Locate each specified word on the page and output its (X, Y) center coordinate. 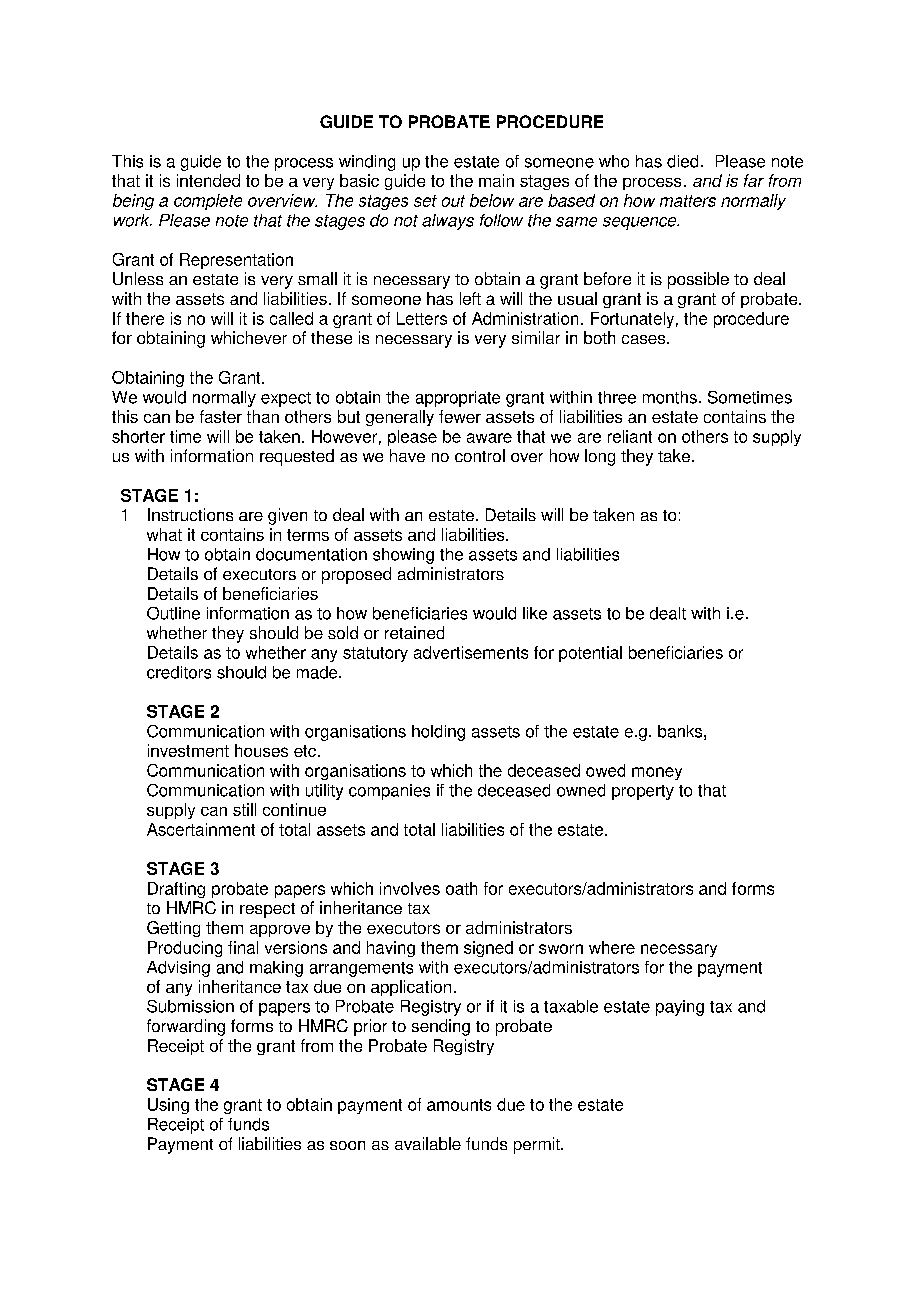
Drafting (176, 890)
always (448, 222)
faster (221, 416)
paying (680, 1008)
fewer (460, 416)
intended (208, 180)
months (670, 397)
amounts (459, 1105)
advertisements (471, 652)
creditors (179, 672)
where (612, 947)
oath (461, 888)
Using (168, 1106)
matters (688, 201)
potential (590, 654)
